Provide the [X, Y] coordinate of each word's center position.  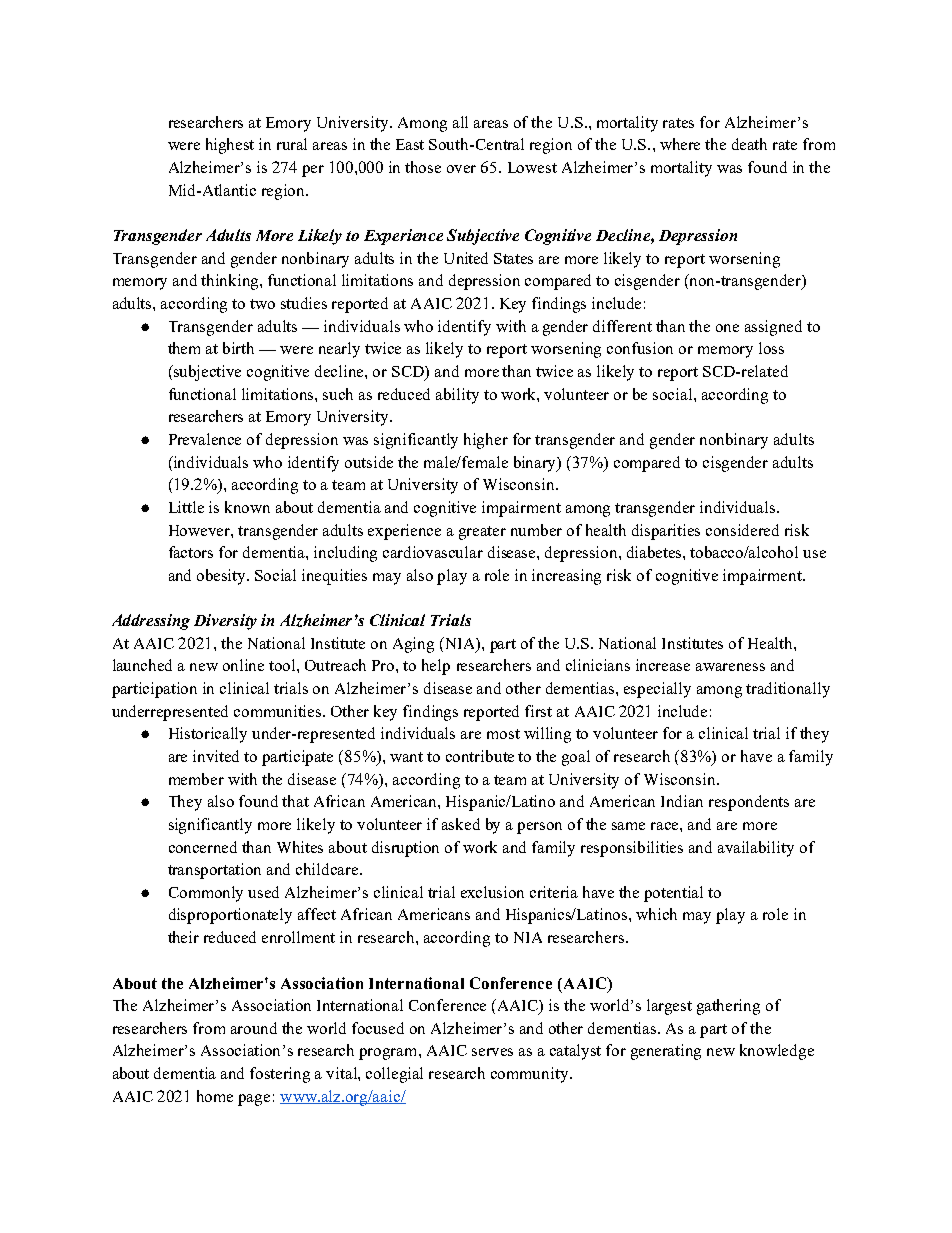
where [680, 144]
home [215, 1096]
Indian [682, 801]
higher [486, 441]
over [461, 169]
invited [216, 756]
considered [742, 530]
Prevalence [205, 439]
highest [230, 146]
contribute [480, 756]
